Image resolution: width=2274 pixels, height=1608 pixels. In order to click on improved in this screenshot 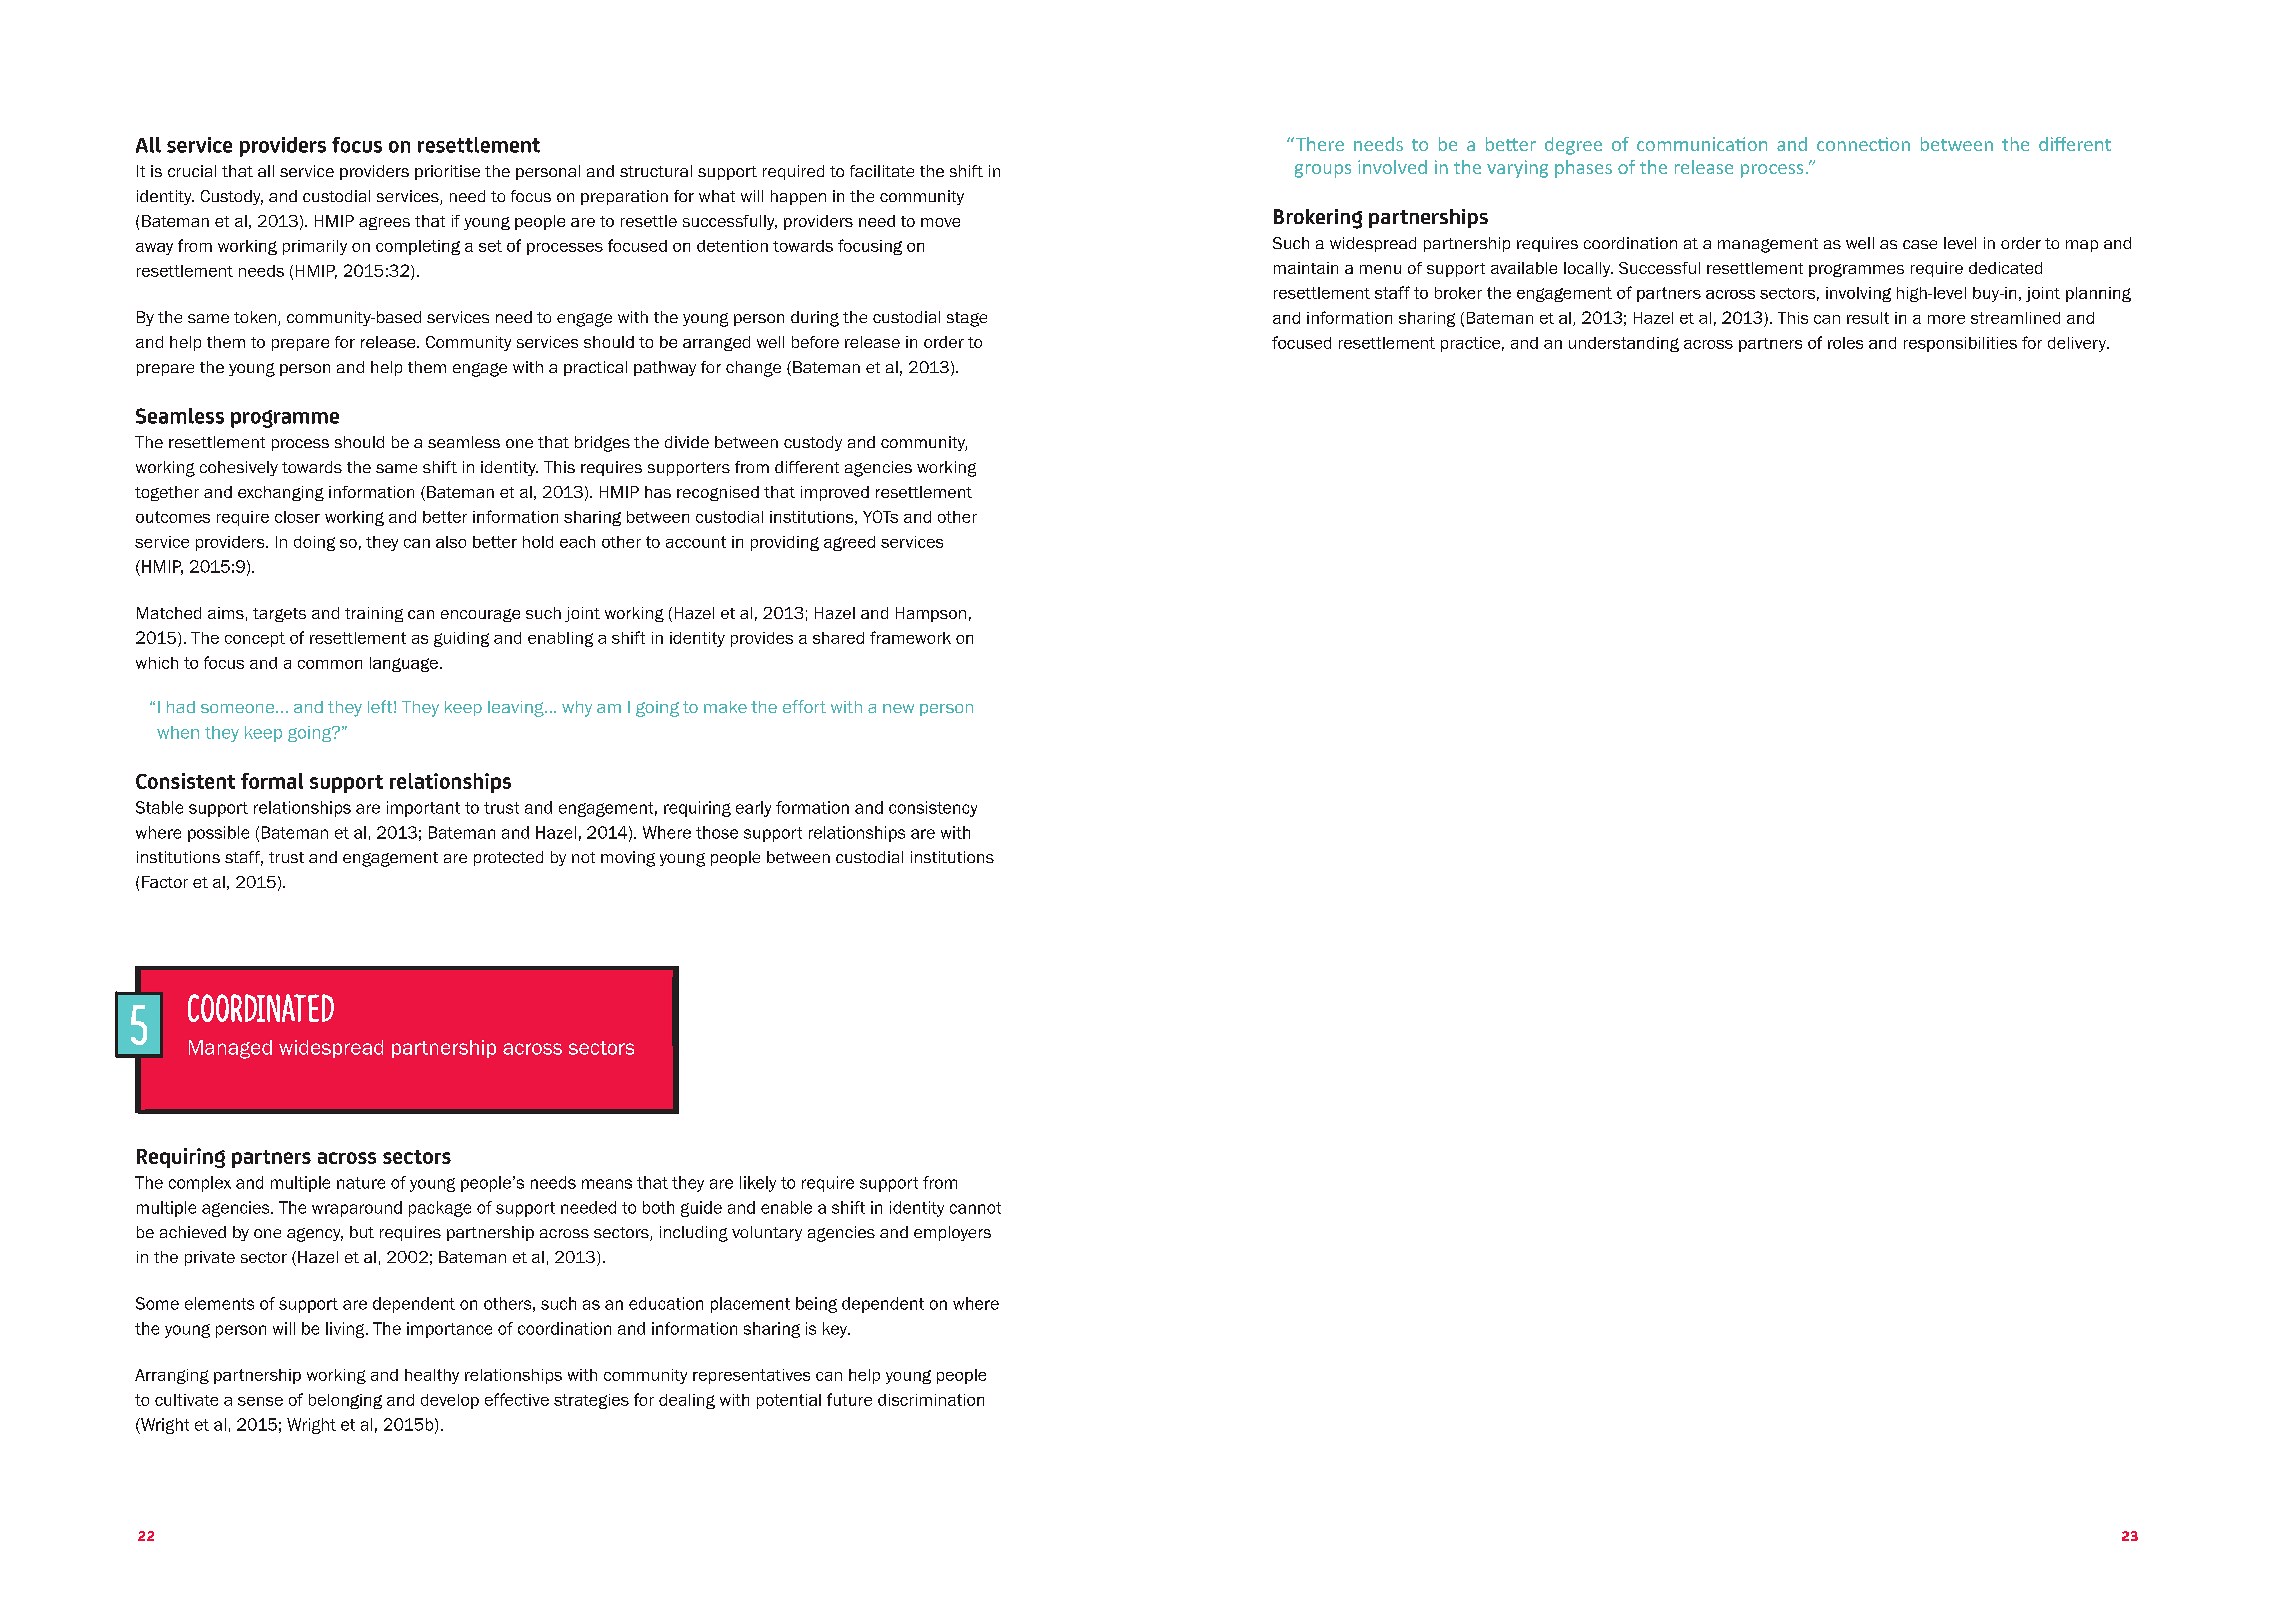, I will do `click(835, 493)`.
